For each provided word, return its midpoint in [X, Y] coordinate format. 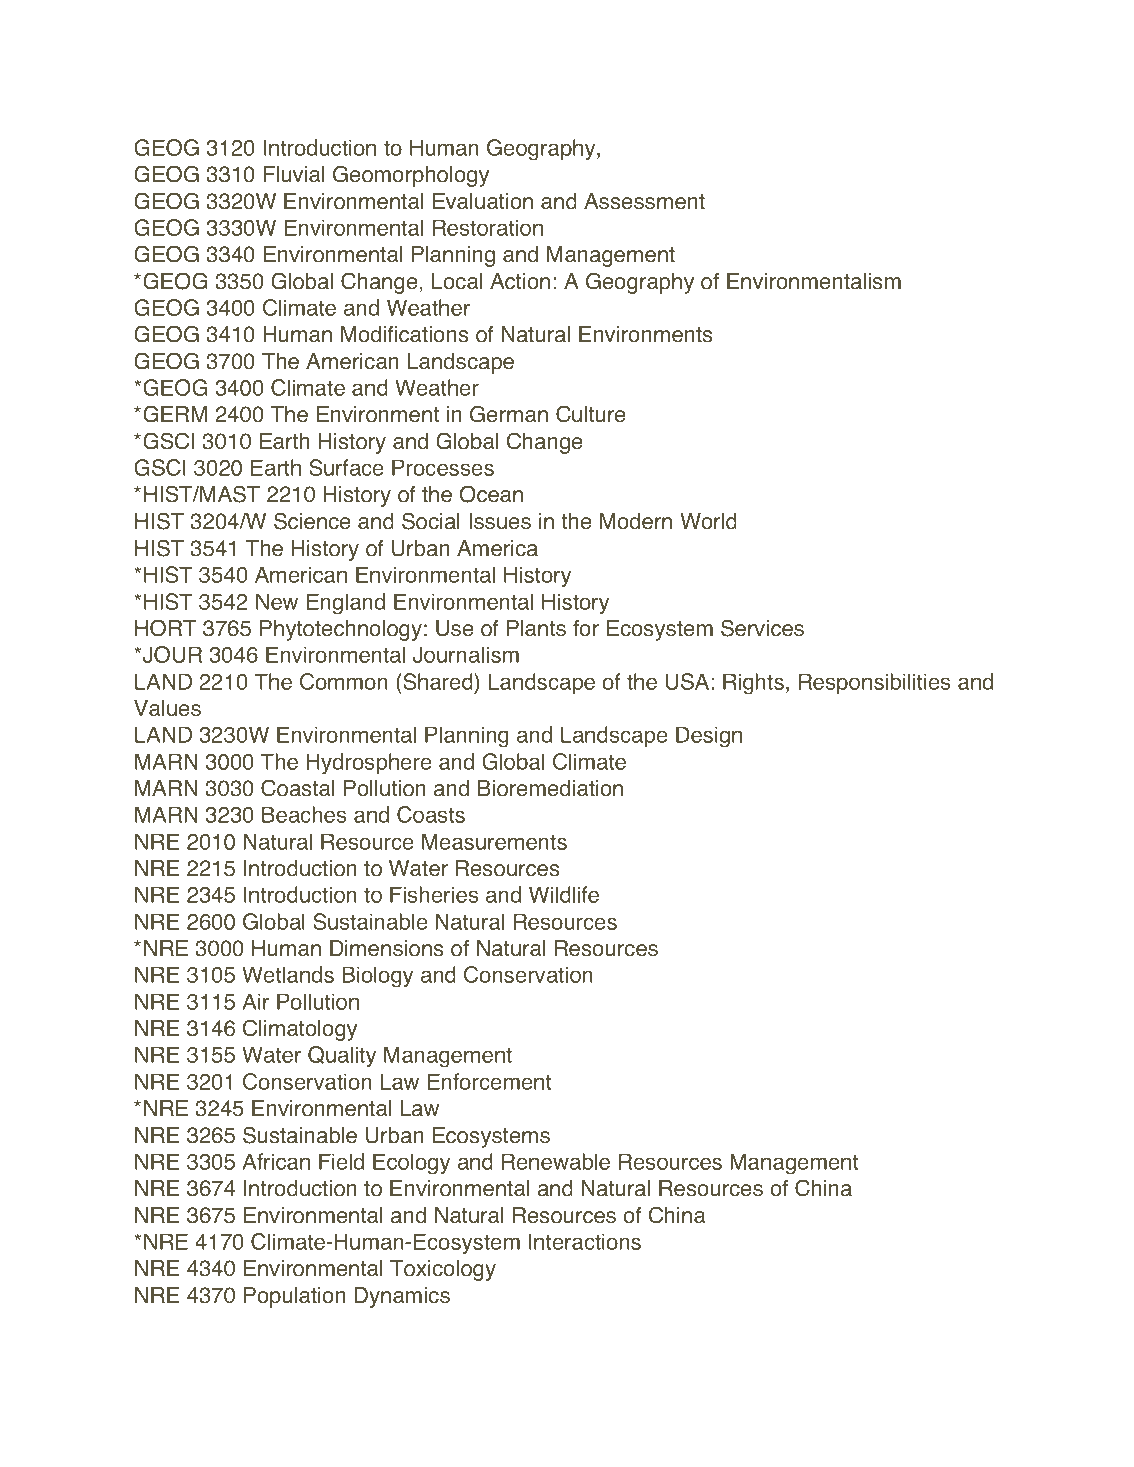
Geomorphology [411, 176]
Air [255, 1001]
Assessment [644, 201]
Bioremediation [550, 788]
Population [295, 1297]
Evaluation [483, 201]
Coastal [298, 788]
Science [312, 521]
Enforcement [489, 1081]
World [708, 521]
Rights [753, 684]
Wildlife [564, 894]
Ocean [491, 494]
